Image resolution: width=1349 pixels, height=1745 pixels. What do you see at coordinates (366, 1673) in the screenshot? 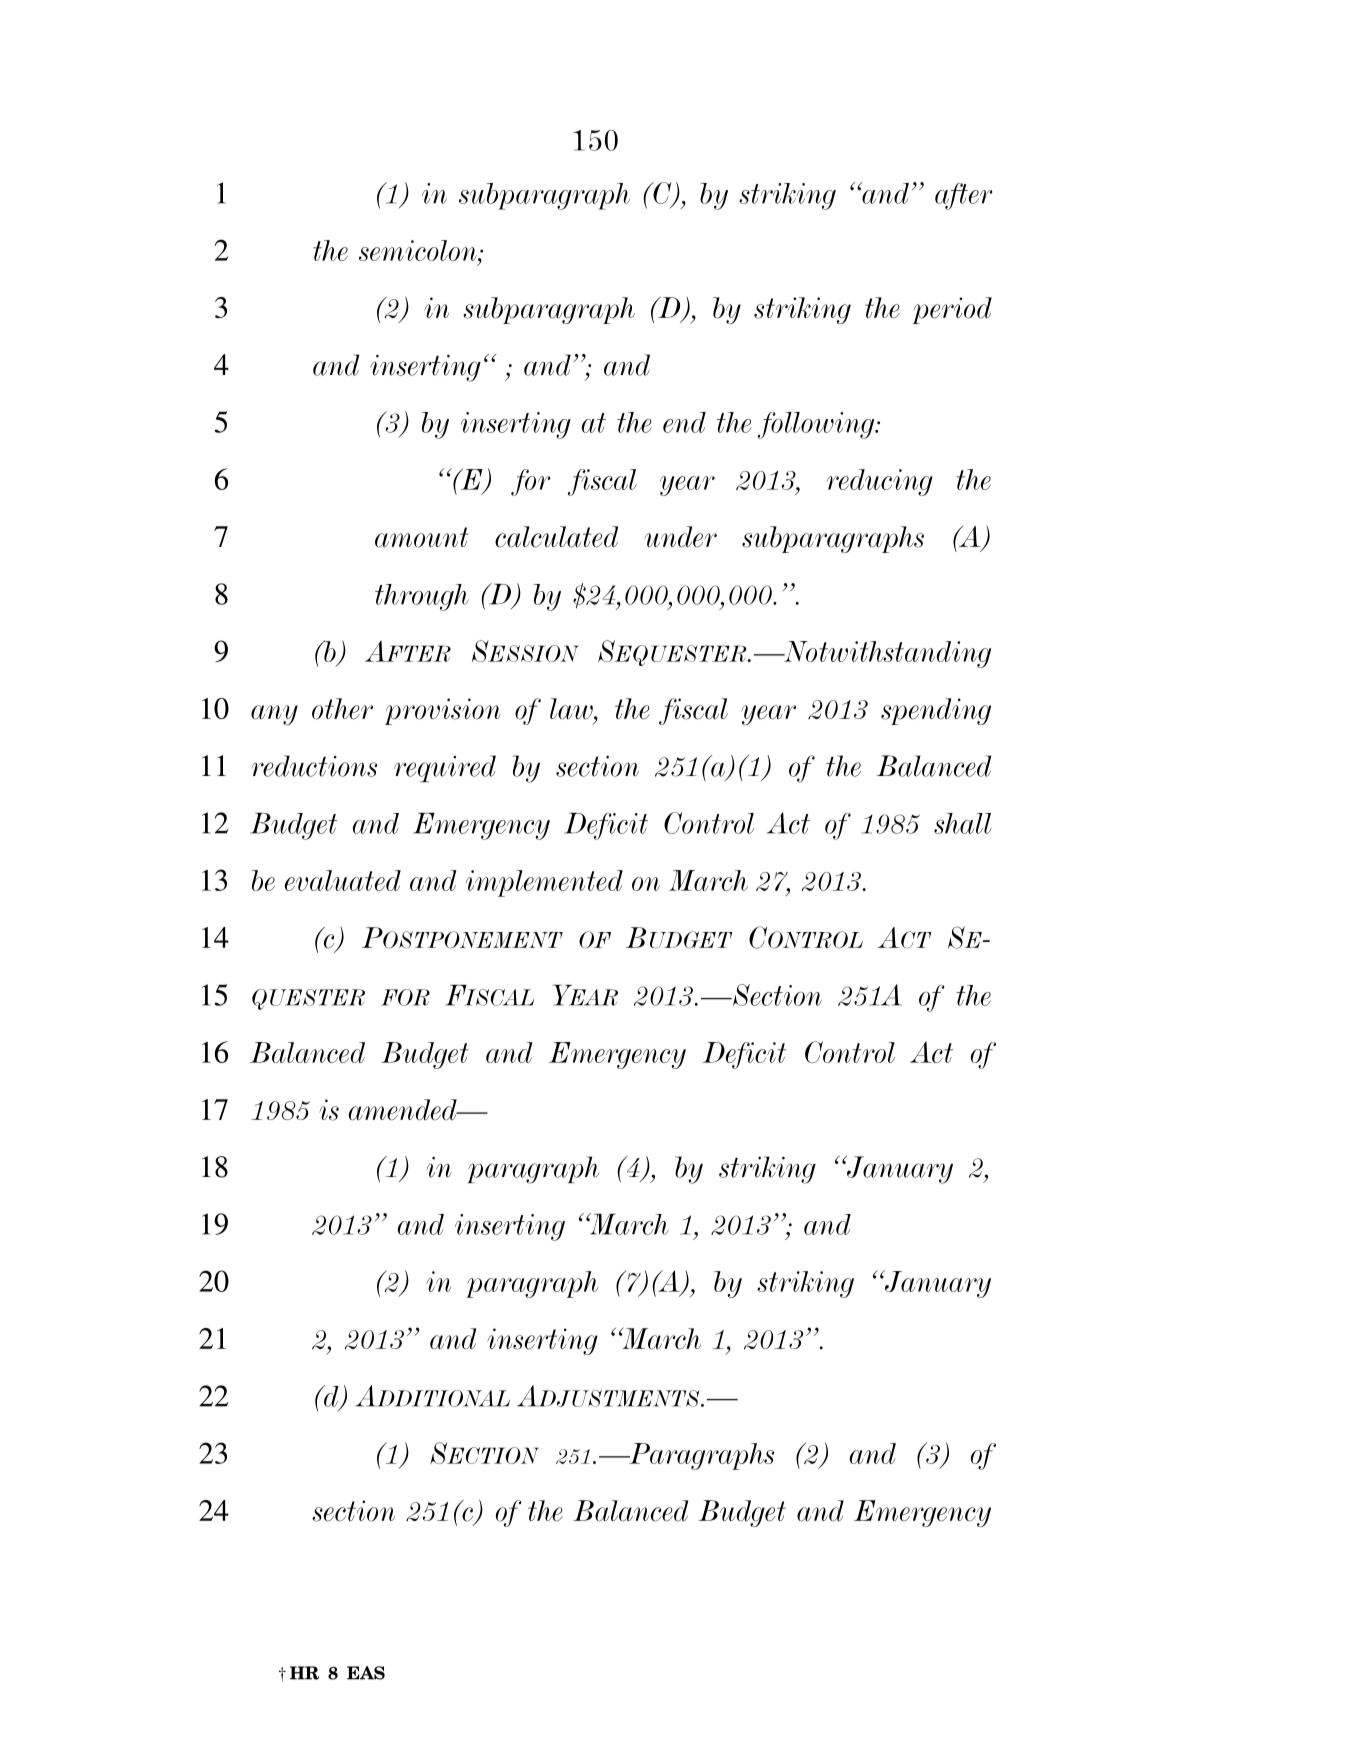
I see `EAS` at bounding box center [366, 1673].
